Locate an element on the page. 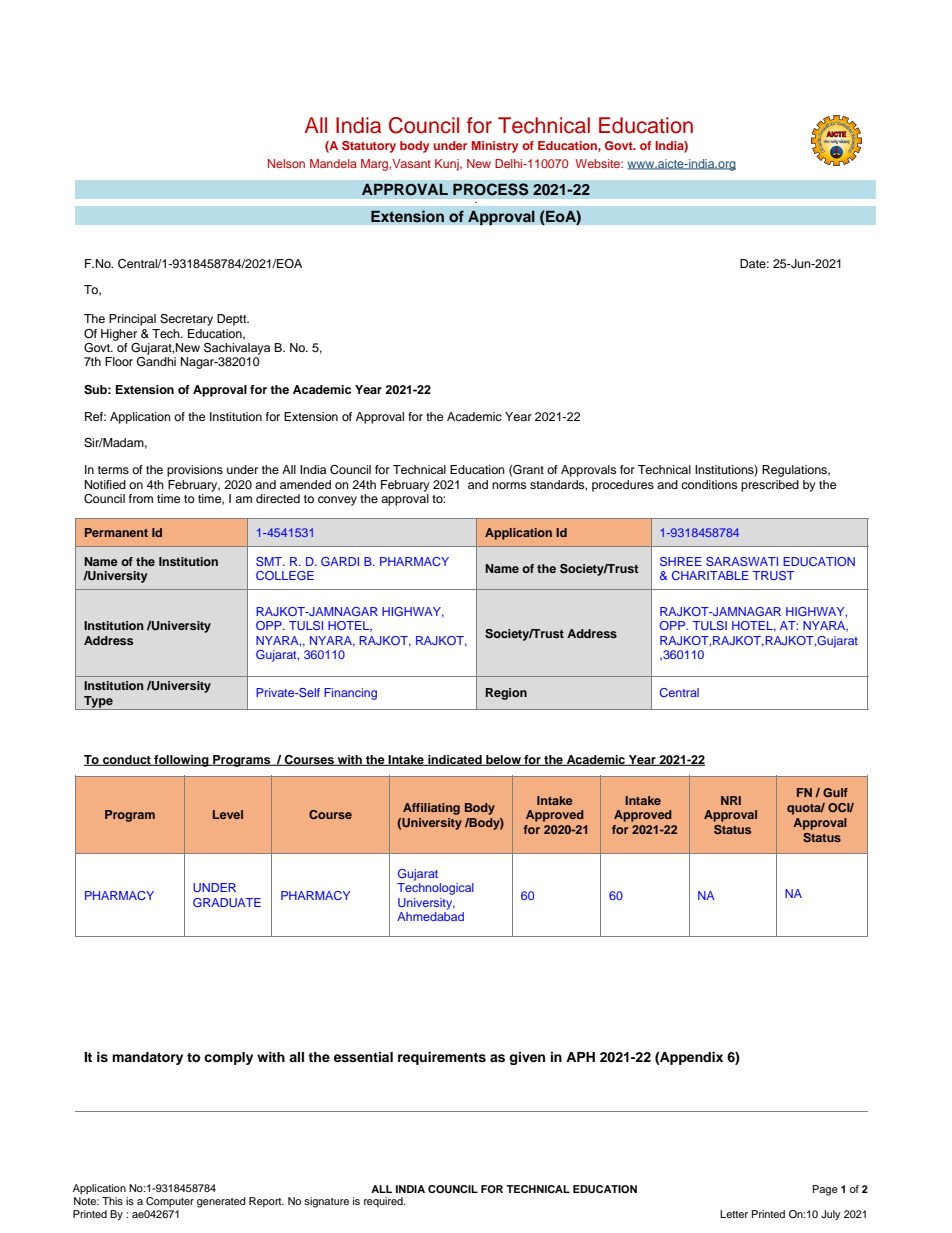 Image resolution: width=952 pixels, height=1233 pixels. Letter is located at coordinates (734, 1214).
